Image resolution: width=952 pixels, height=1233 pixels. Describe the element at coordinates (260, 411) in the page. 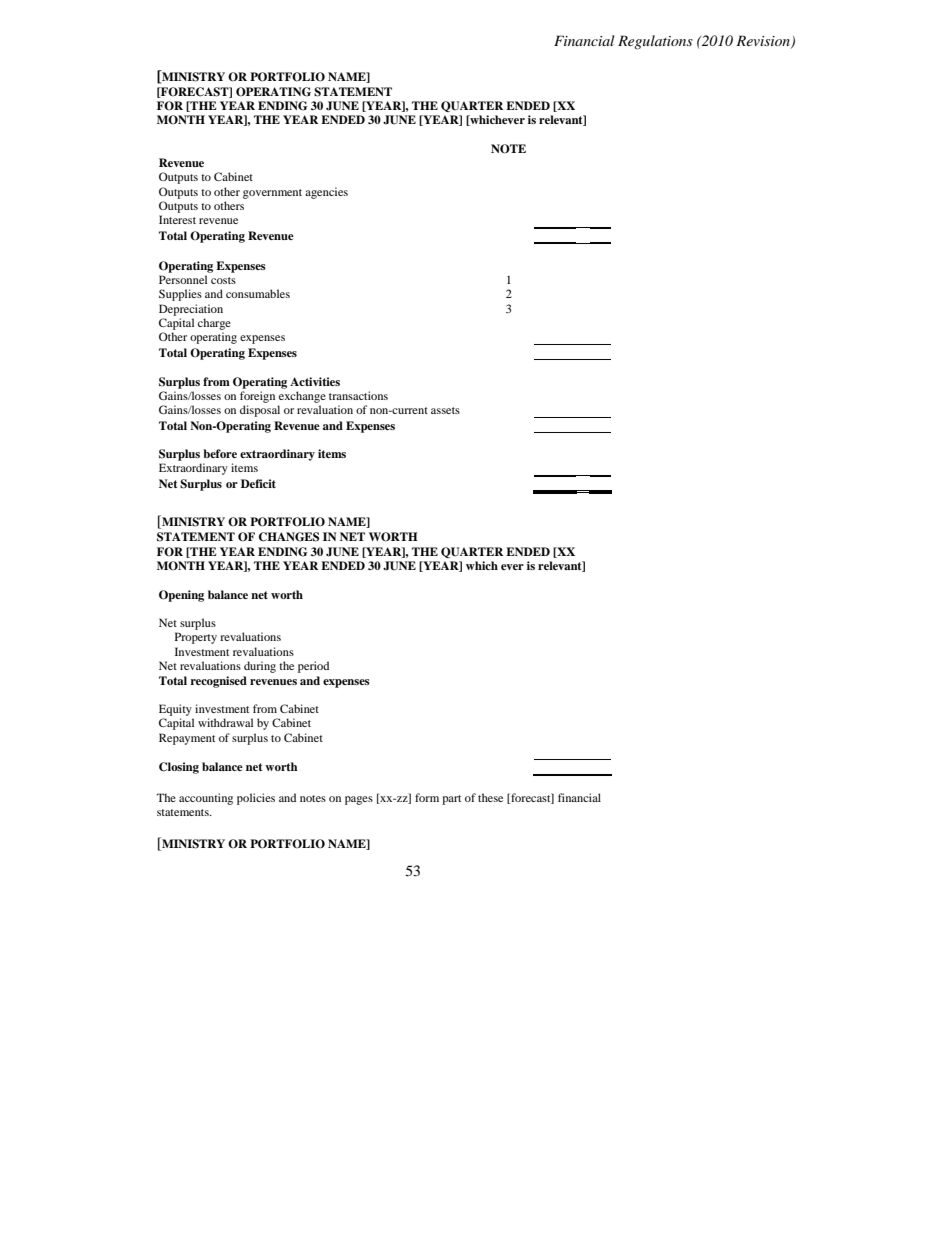

I see `disposal` at that location.
